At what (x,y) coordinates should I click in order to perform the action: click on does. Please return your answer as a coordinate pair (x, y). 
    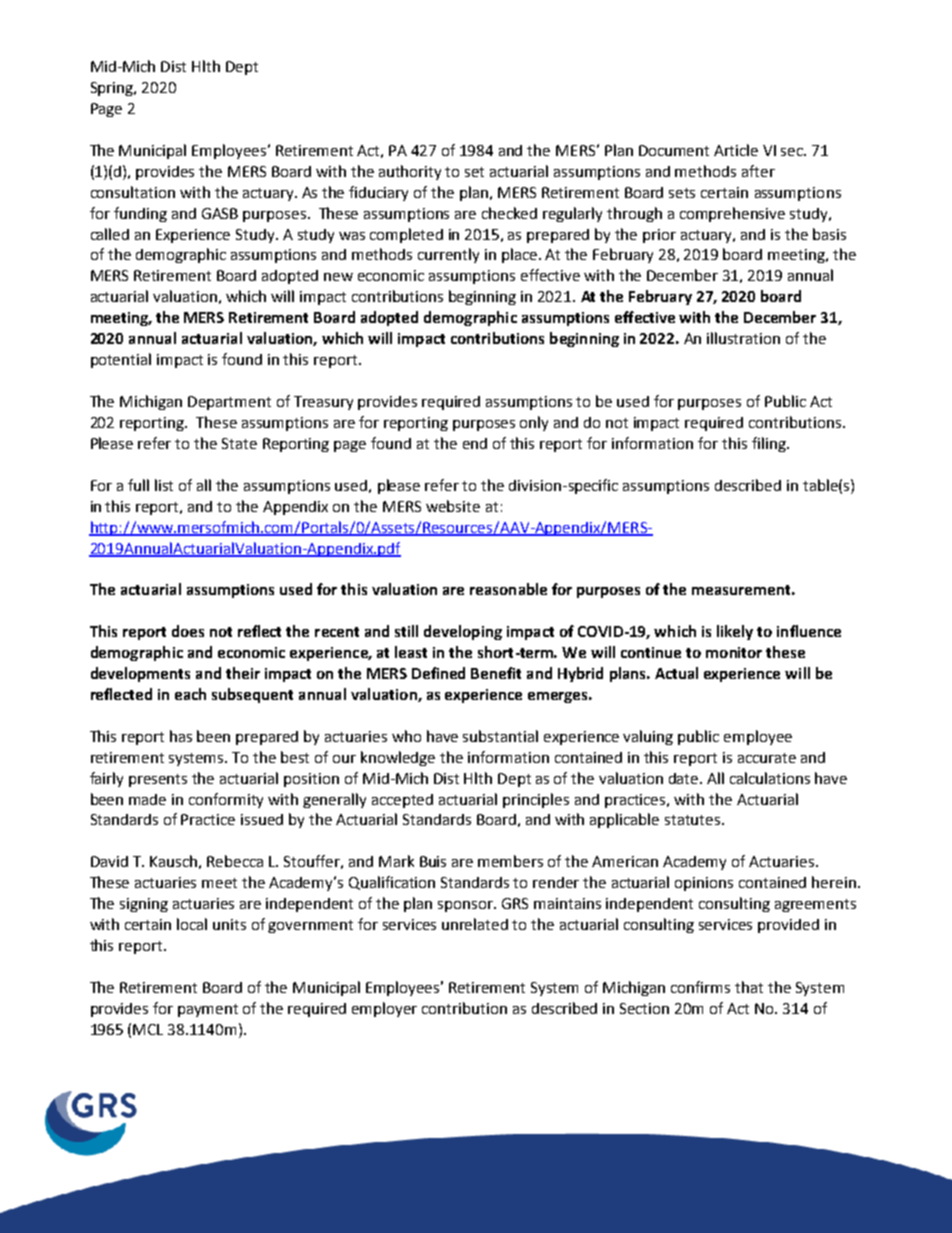
    Looking at the image, I should click on (188, 631).
